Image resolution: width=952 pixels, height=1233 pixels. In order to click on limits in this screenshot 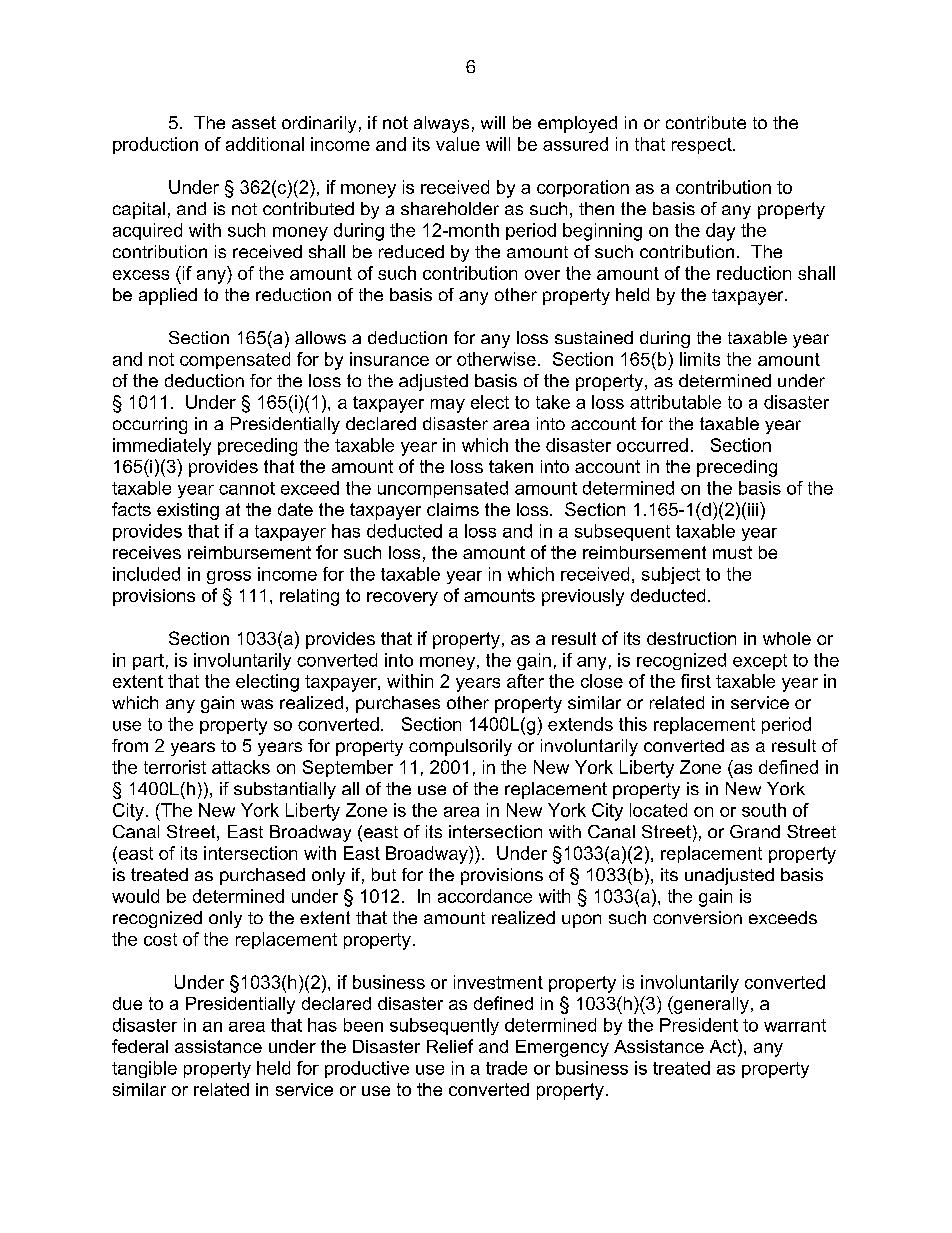, I will do `click(700, 359)`.
